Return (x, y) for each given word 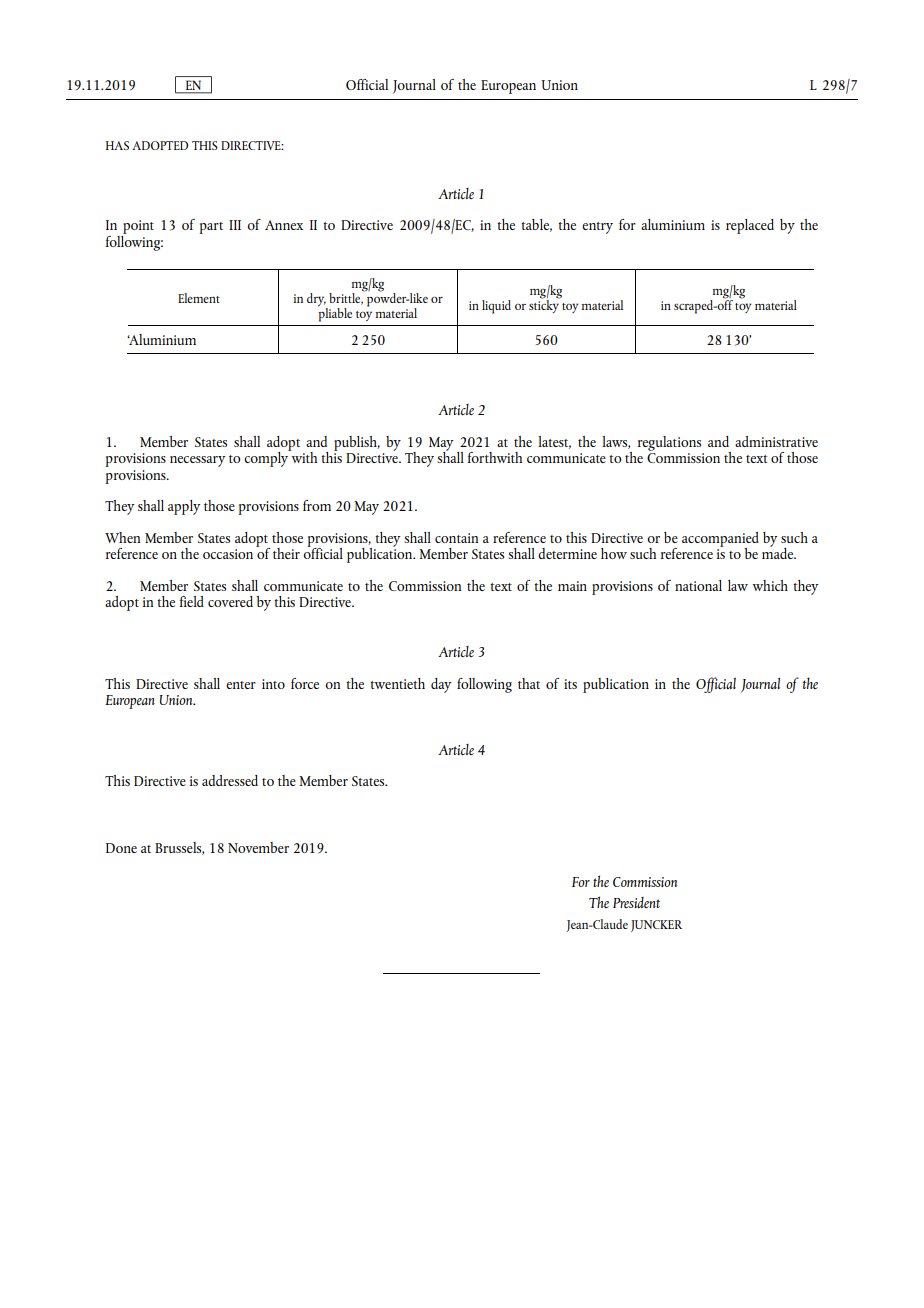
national (698, 585)
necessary (197, 461)
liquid (496, 307)
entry (597, 228)
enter (241, 685)
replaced (750, 226)
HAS (117, 145)
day (441, 685)
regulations (669, 443)
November (258, 847)
